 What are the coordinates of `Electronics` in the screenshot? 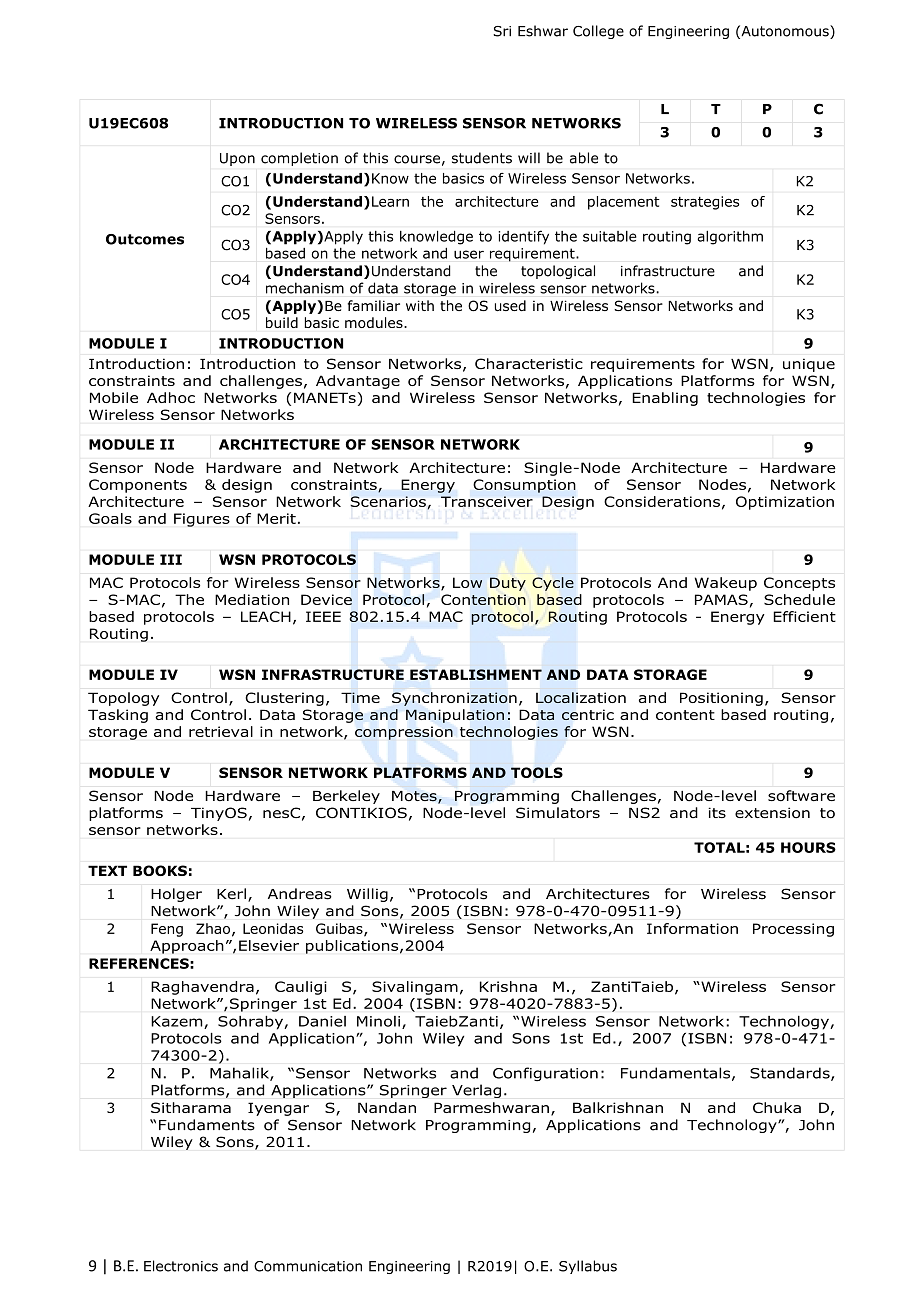 It's located at (181, 1266).
